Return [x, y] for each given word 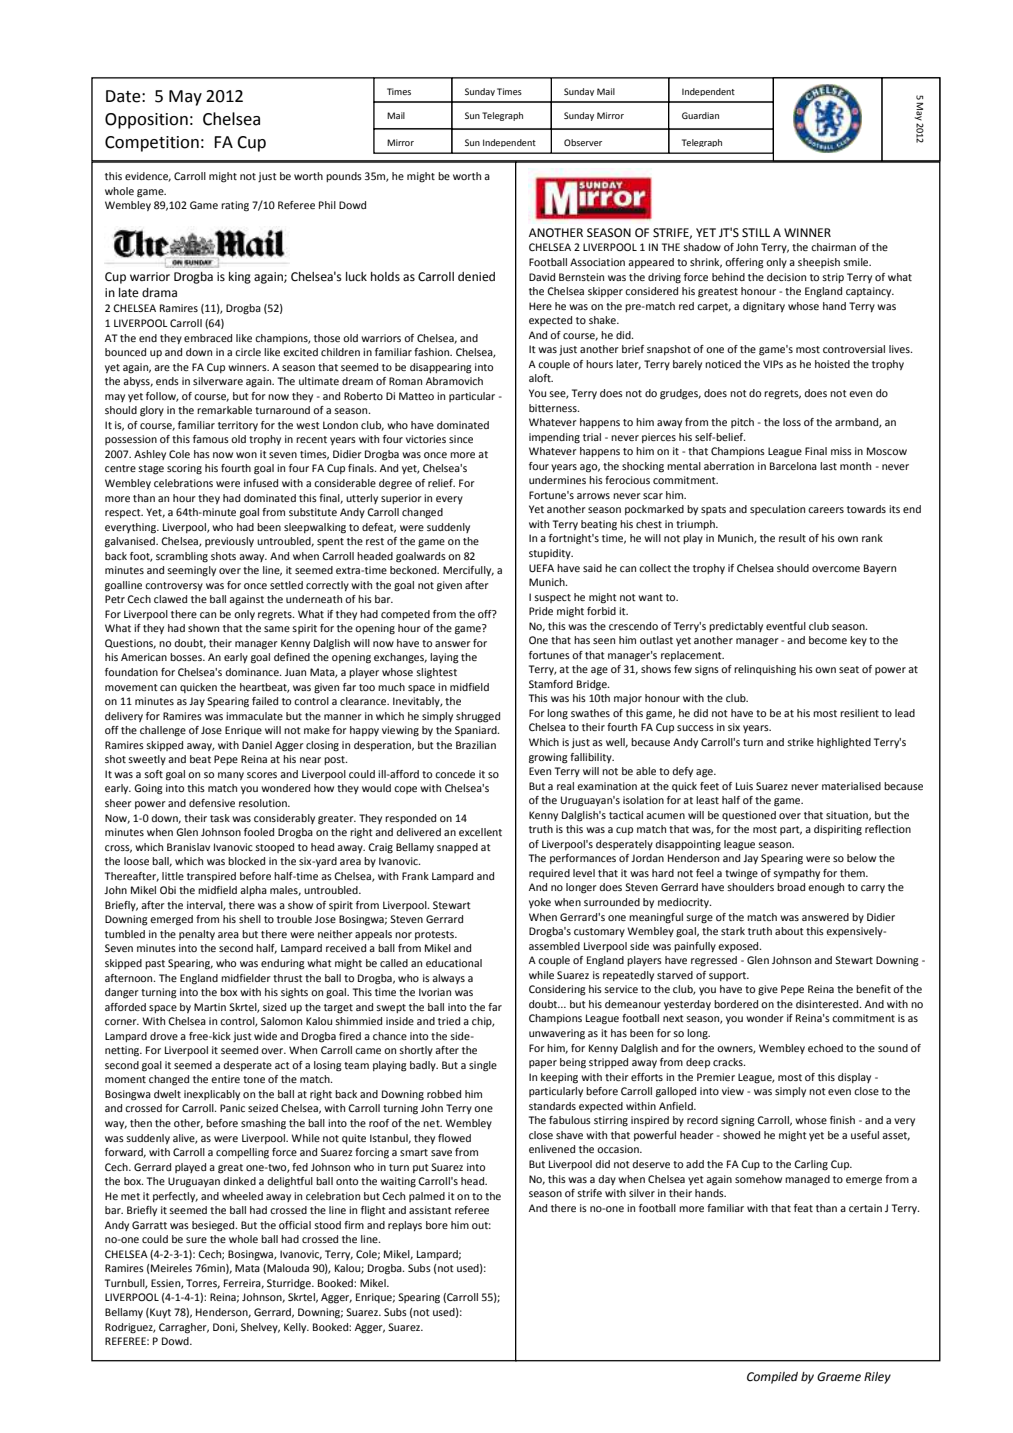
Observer [583, 142]
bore [437, 1225]
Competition [152, 144]
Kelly [296, 1328]
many [231, 776]
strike [800, 742]
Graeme [839, 1377]
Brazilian [476, 745]
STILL [756, 233]
